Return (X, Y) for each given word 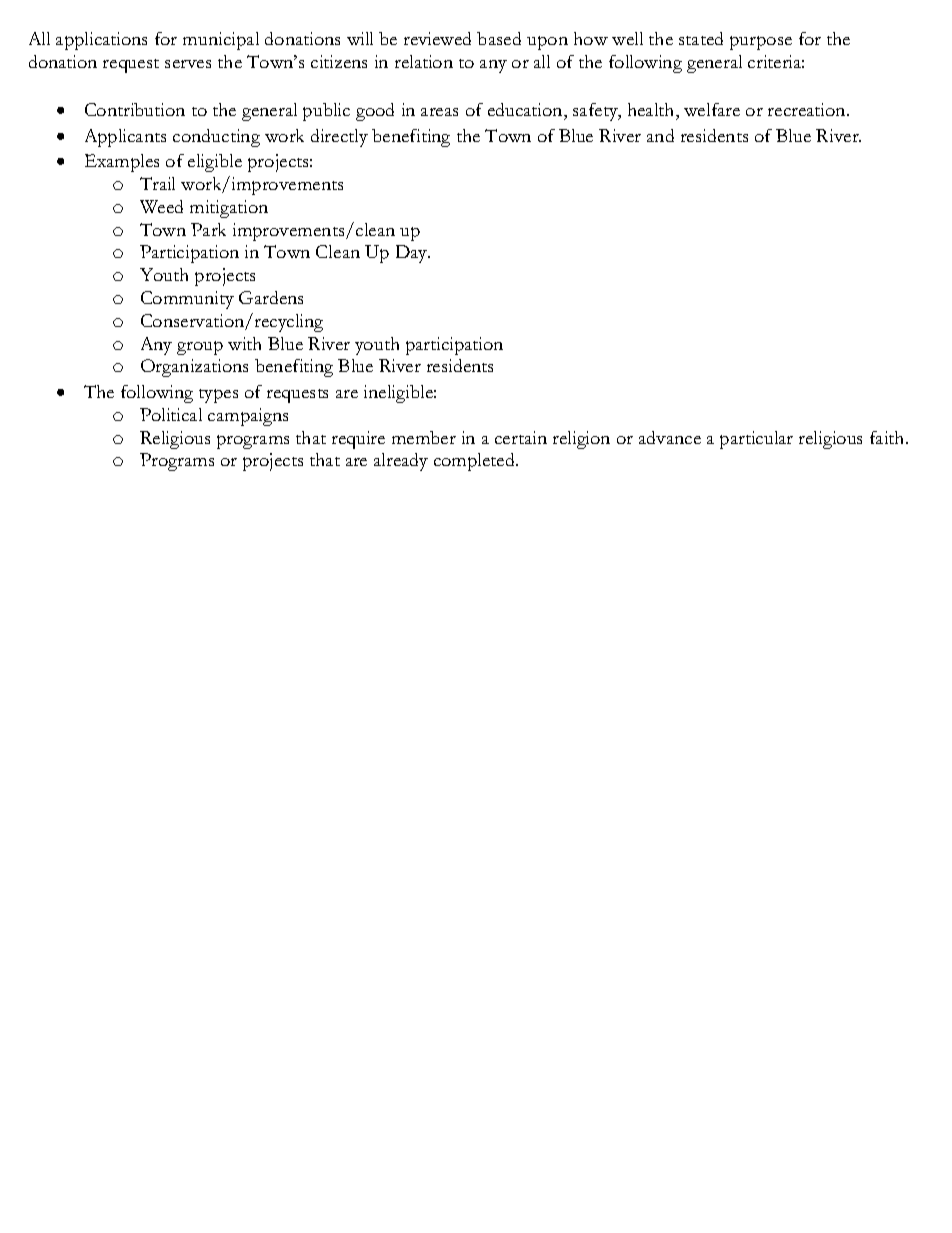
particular (756, 440)
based (499, 38)
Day (413, 254)
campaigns (248, 417)
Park (208, 229)
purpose (761, 43)
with (244, 343)
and (660, 135)
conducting (216, 138)
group (200, 348)
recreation (808, 109)
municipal (221, 41)
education (526, 111)
